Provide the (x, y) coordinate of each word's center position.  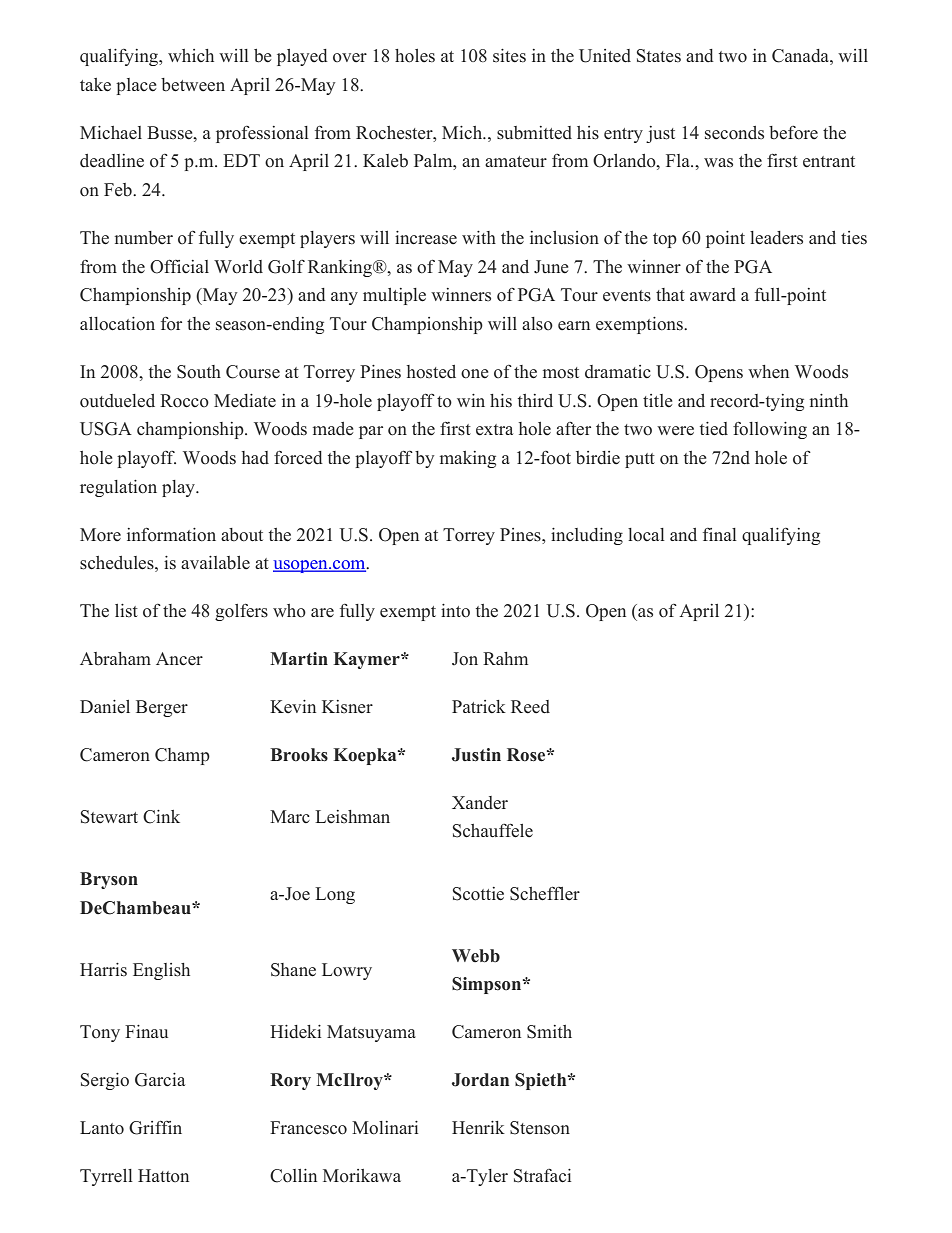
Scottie (478, 894)
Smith (549, 1032)
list (126, 611)
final (720, 534)
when (768, 371)
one (474, 374)
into (455, 611)
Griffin (155, 1127)
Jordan (480, 1080)
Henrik (478, 1128)
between (193, 85)
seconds (734, 133)
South (199, 372)
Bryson (109, 880)
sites (509, 56)
